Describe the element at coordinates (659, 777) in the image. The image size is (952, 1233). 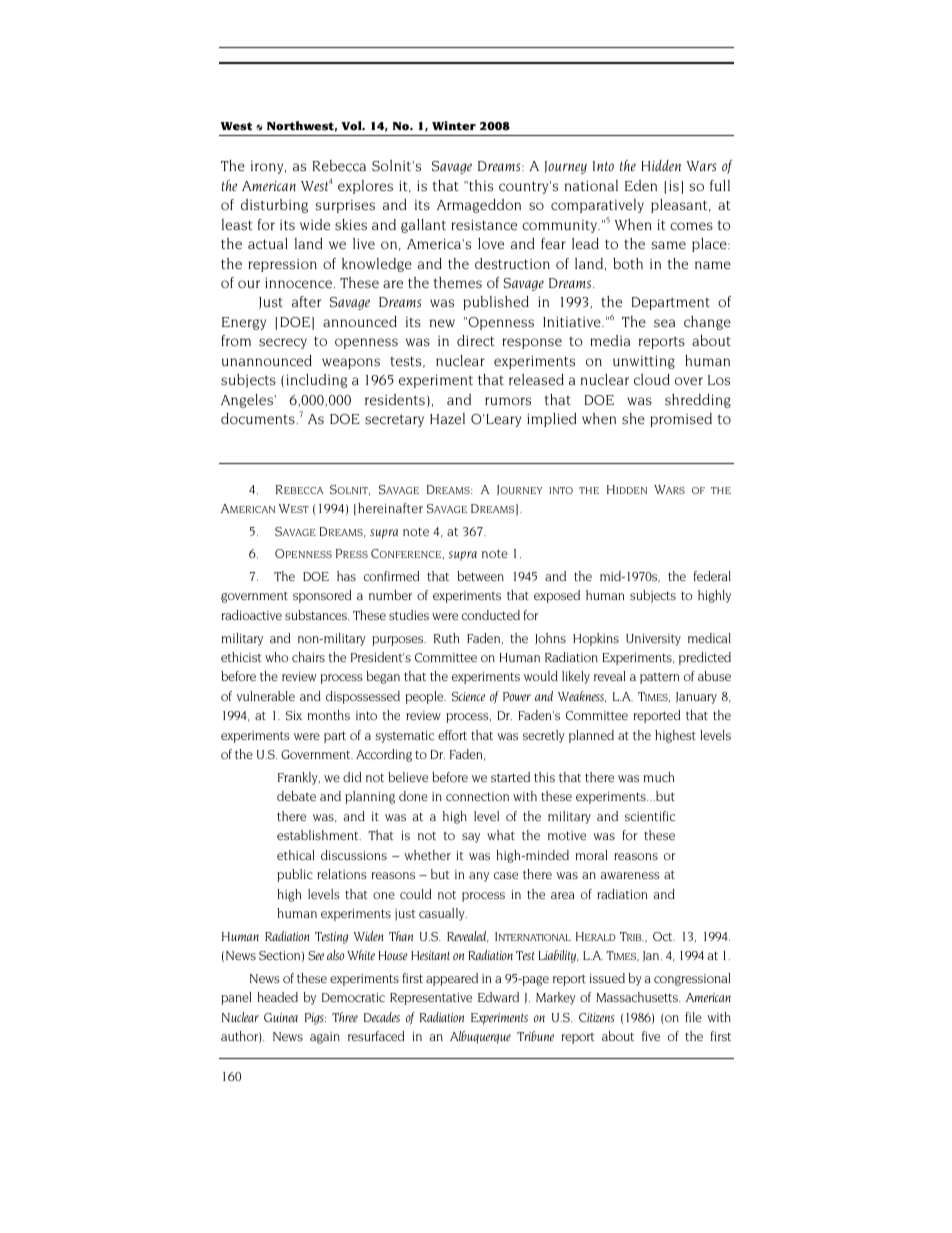
I see `much` at that location.
